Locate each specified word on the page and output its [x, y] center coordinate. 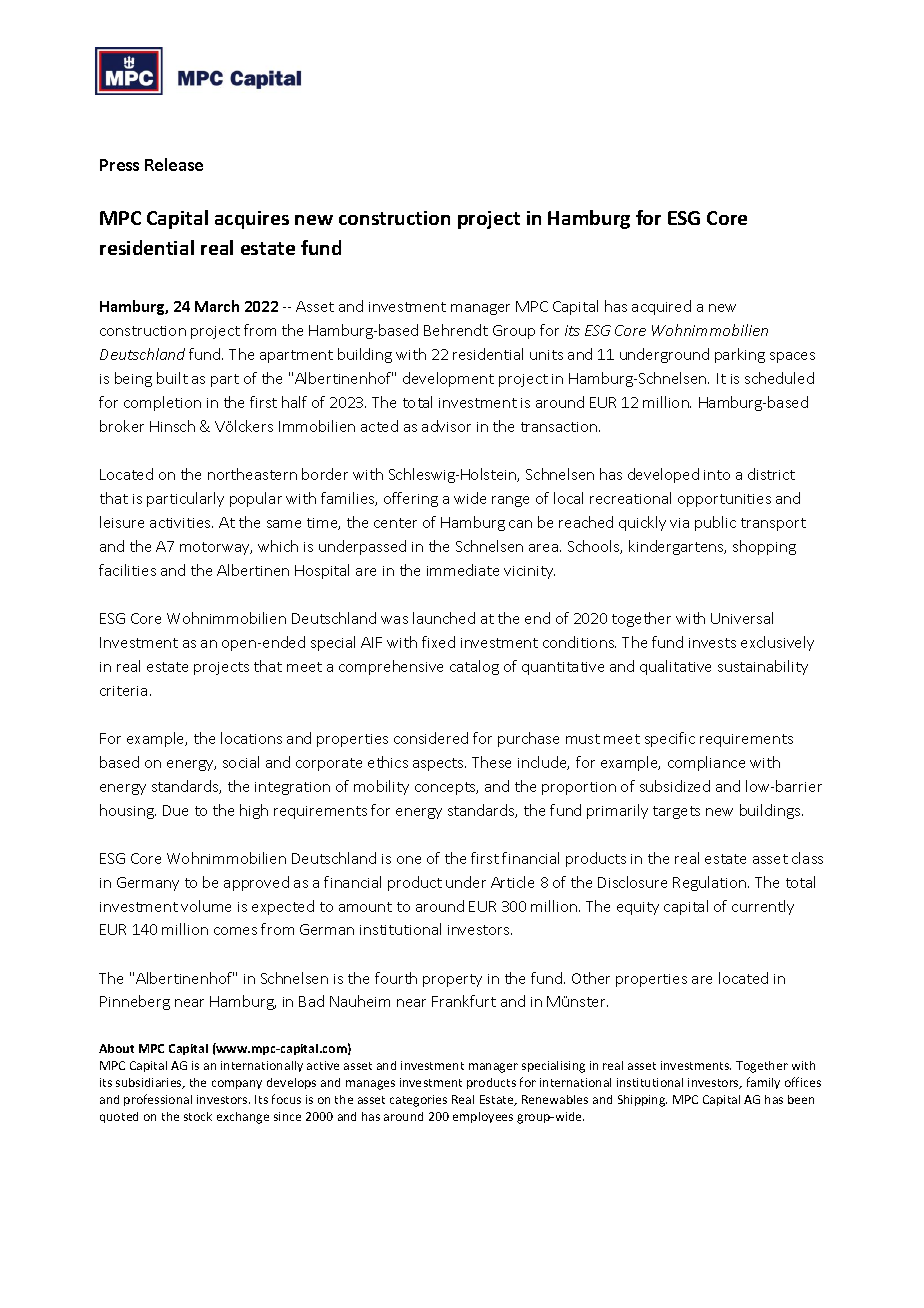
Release [174, 164]
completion [162, 403]
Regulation [711, 883]
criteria [123, 691]
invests [712, 643]
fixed [438, 642]
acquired [661, 307]
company [237, 1084]
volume [206, 906]
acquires [252, 220]
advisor [446, 426]
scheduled [779, 378]
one [409, 860]
